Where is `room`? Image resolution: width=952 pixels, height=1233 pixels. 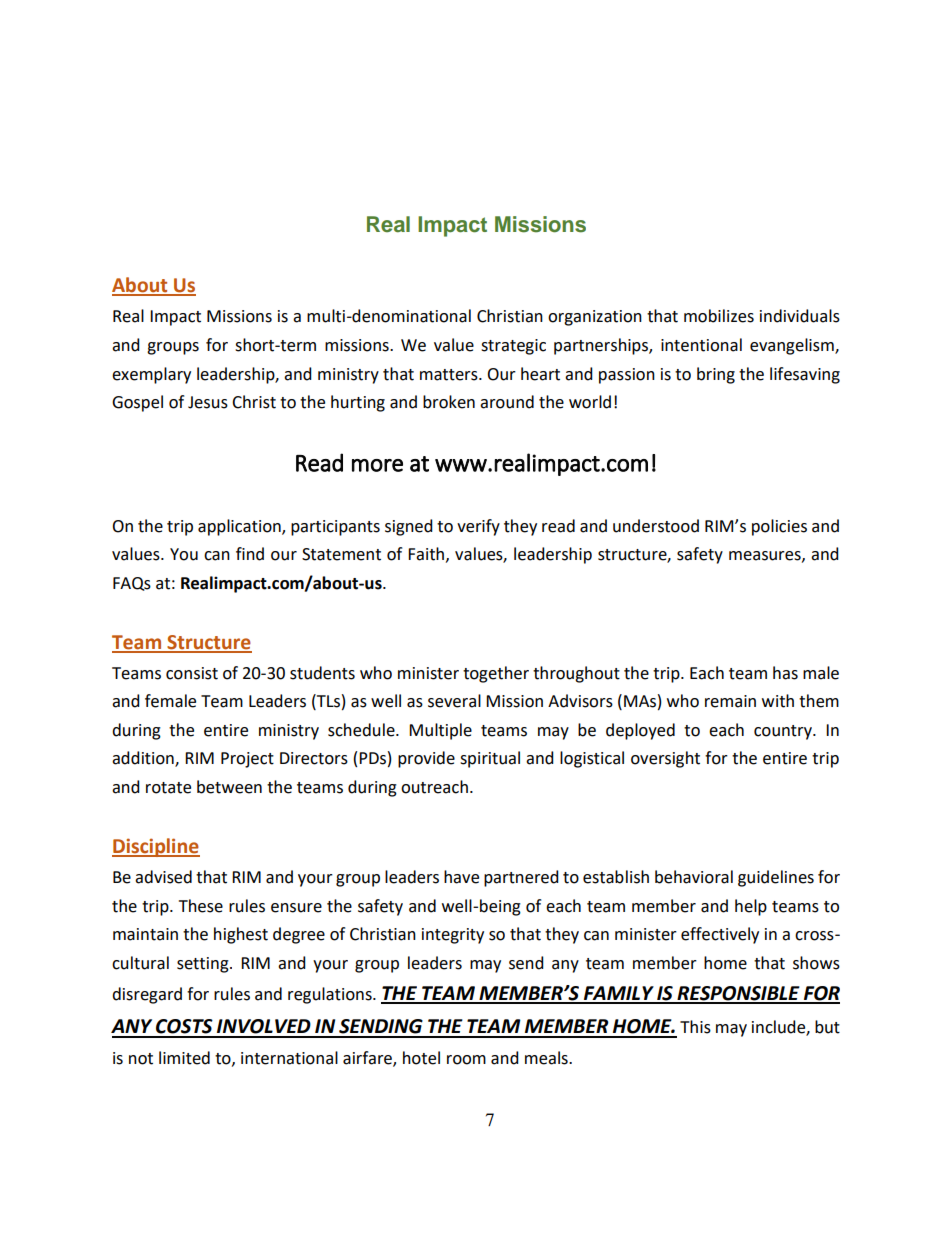 room is located at coordinates (466, 1060).
